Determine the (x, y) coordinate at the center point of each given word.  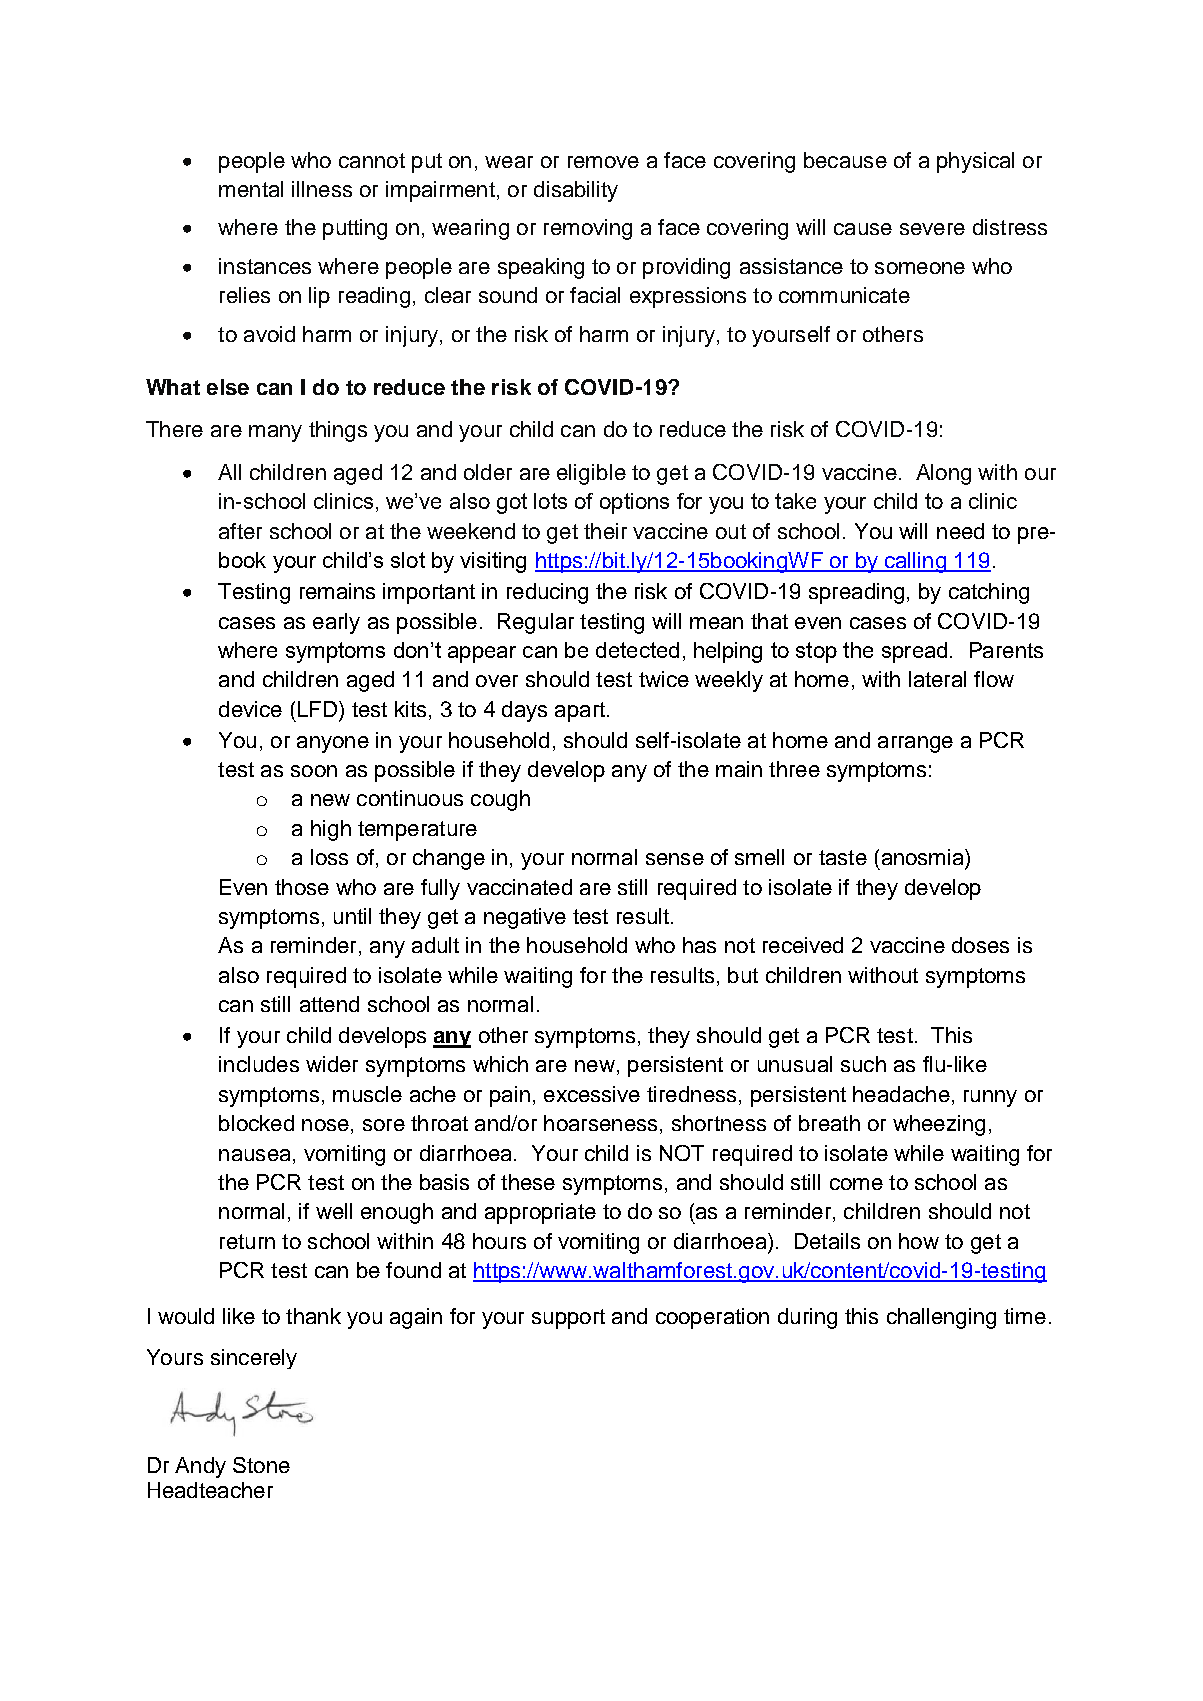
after (240, 531)
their (605, 531)
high (331, 830)
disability (576, 191)
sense (675, 859)
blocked (256, 1123)
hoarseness (600, 1123)
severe (932, 229)
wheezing (939, 1125)
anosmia (924, 857)
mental (251, 189)
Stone (261, 1465)
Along (943, 474)
